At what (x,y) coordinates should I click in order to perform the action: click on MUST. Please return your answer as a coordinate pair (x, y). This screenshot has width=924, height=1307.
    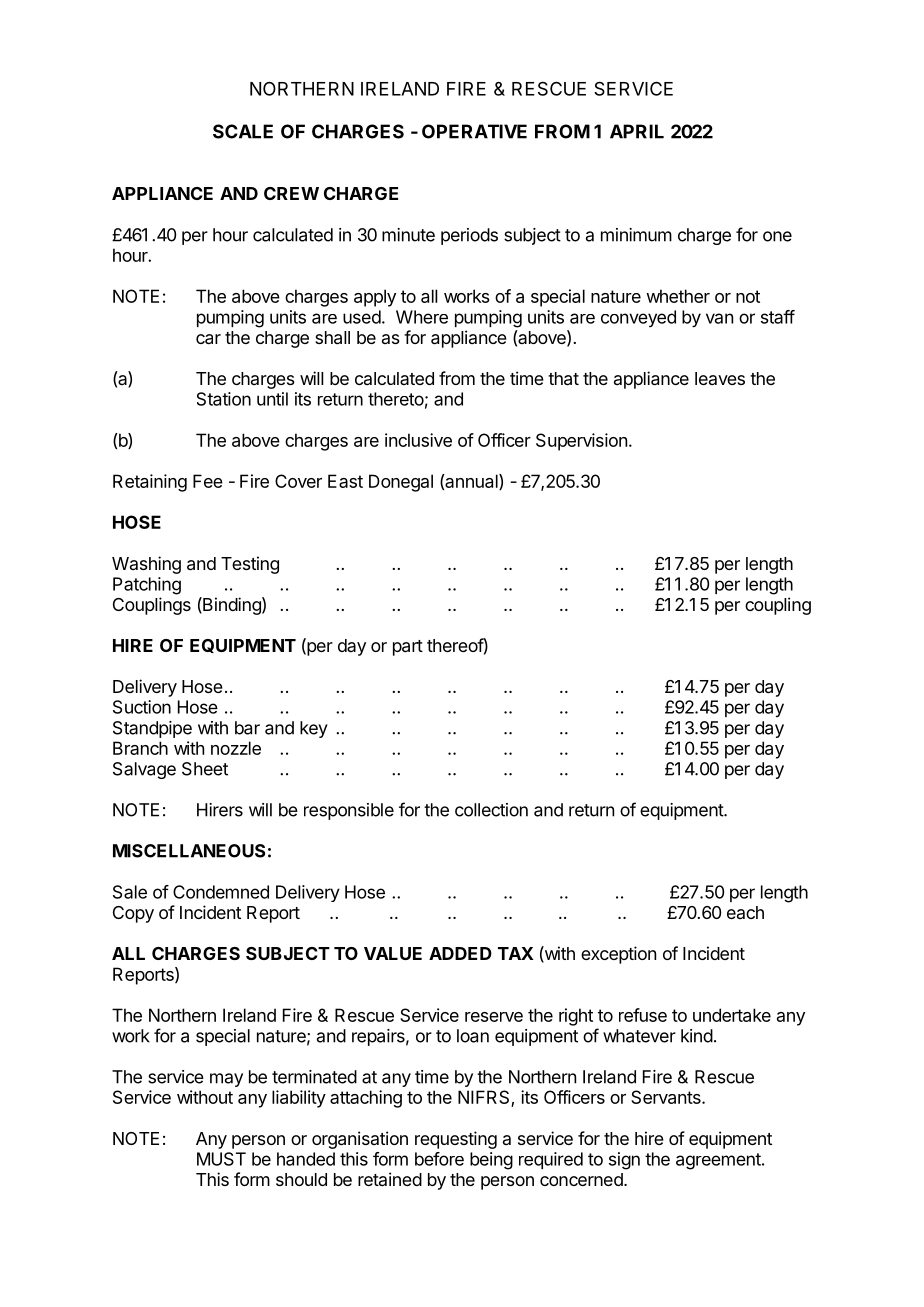
    Looking at the image, I should click on (221, 1159).
